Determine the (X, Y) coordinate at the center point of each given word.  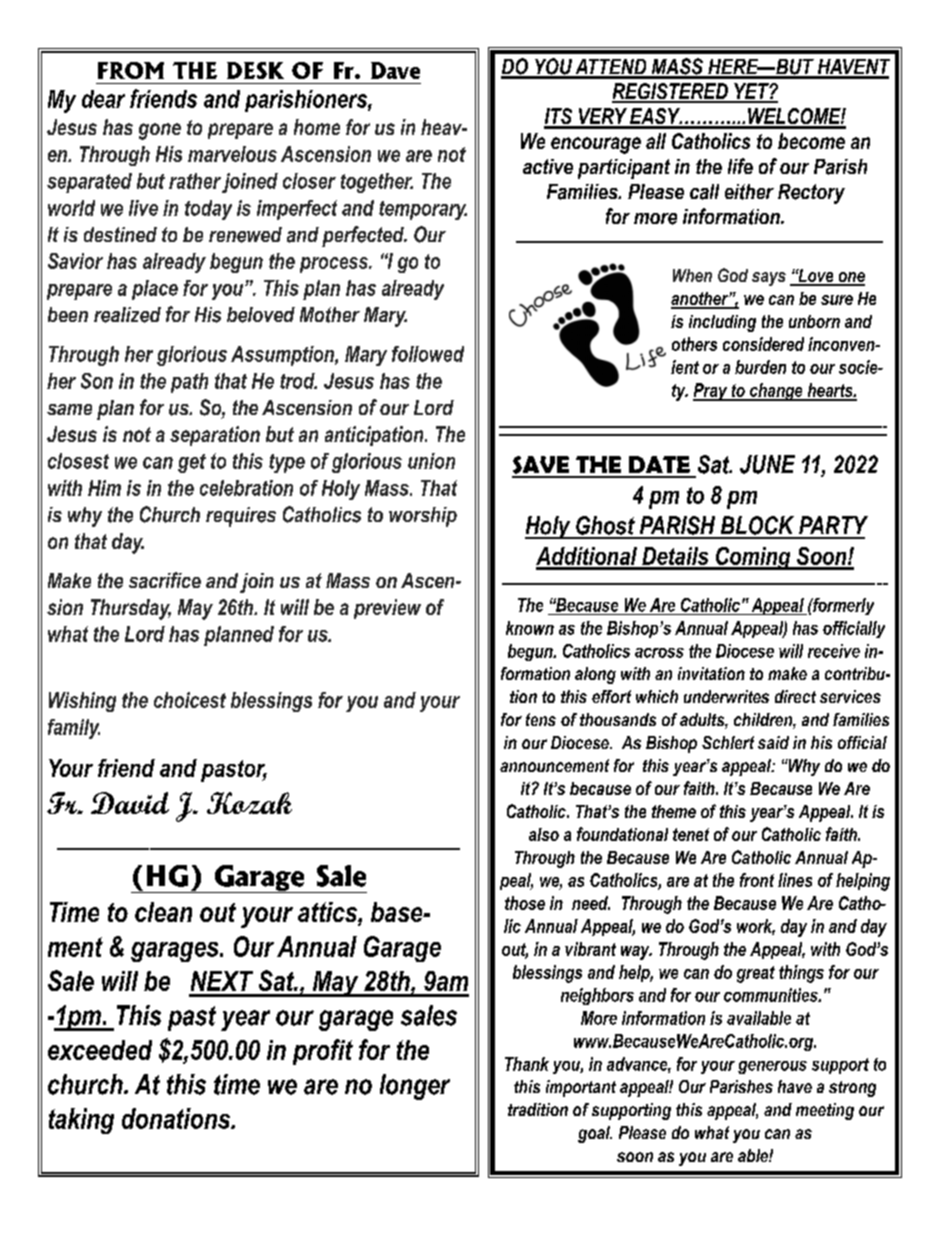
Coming (753, 558)
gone (160, 131)
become (811, 141)
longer (415, 1087)
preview (387, 609)
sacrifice (165, 580)
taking (81, 1121)
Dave (395, 70)
